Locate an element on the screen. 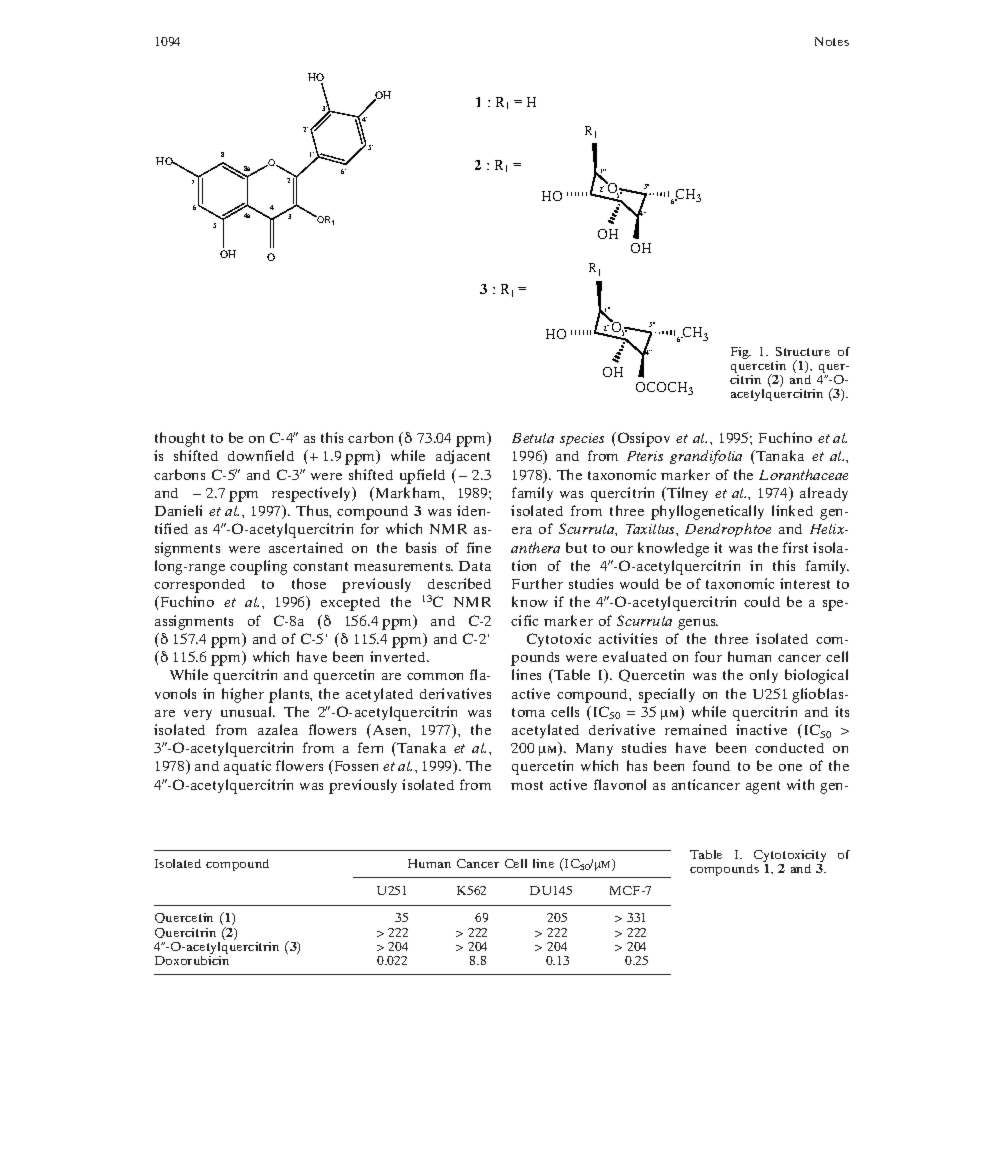  Notes is located at coordinates (832, 41).
